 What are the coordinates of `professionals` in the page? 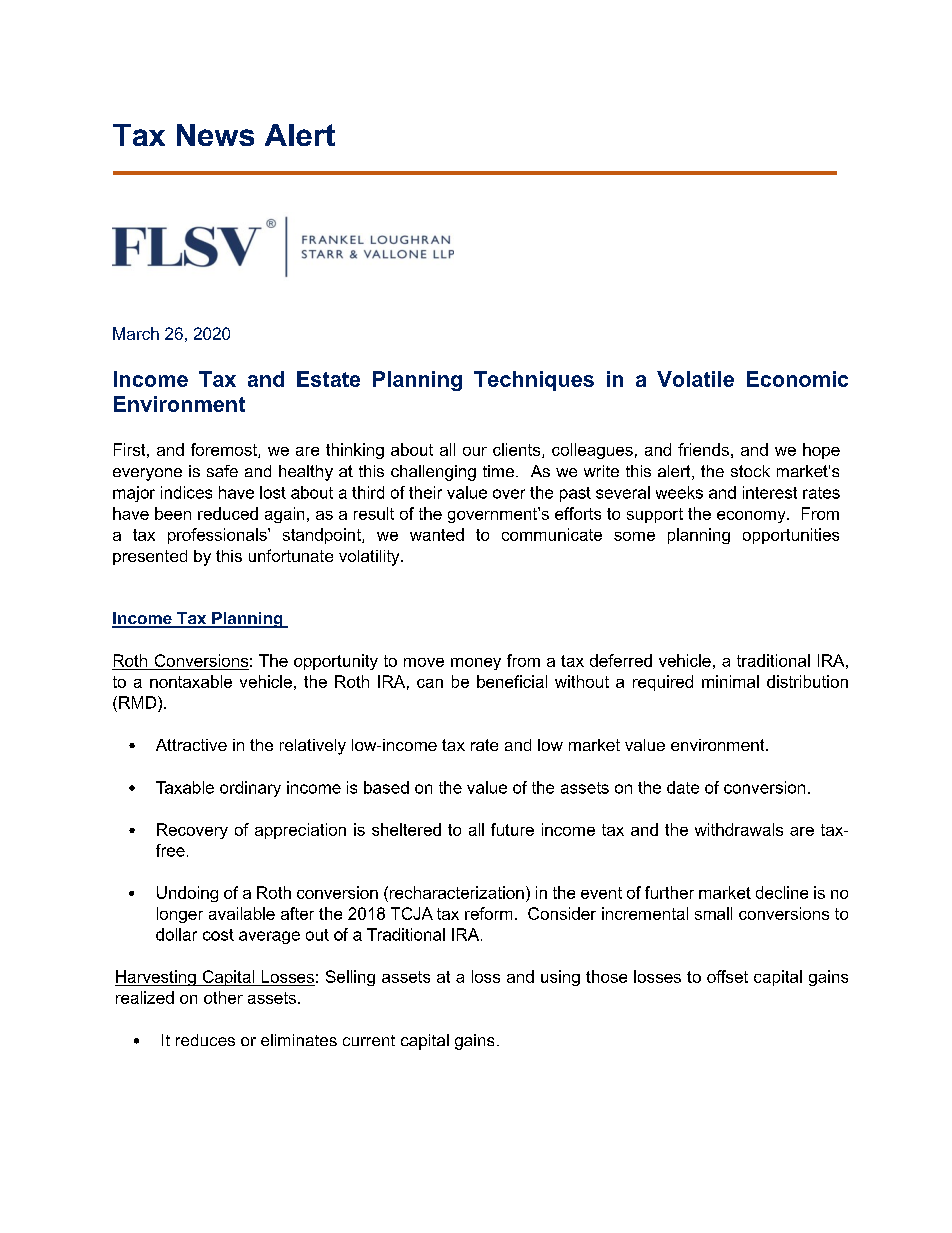 It's located at (218, 536).
